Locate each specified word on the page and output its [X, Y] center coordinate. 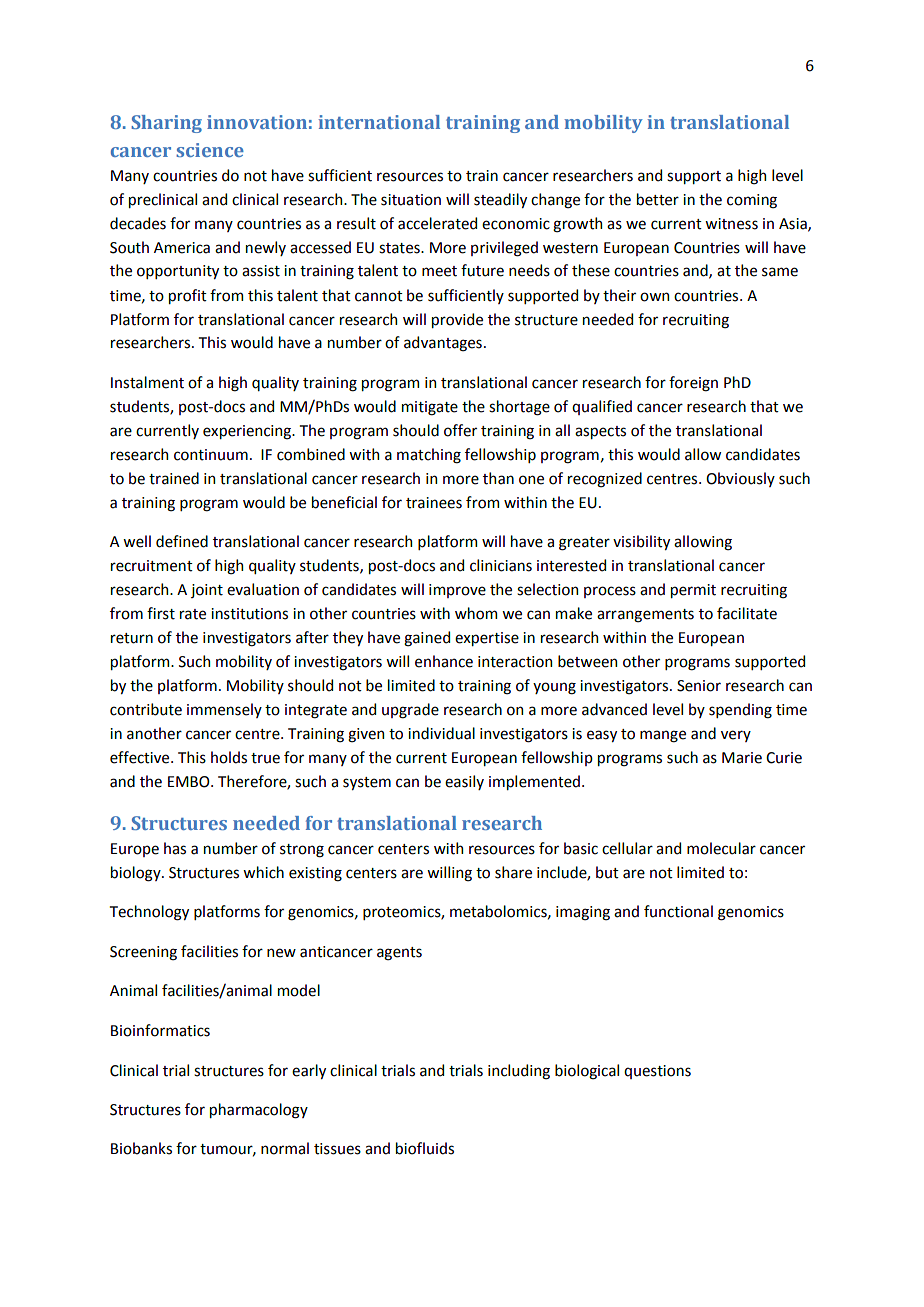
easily [464, 782]
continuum [211, 455]
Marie [742, 758]
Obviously [740, 479]
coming [752, 201]
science [210, 150]
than [498, 478]
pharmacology [259, 1111]
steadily [500, 200]
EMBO [190, 782]
